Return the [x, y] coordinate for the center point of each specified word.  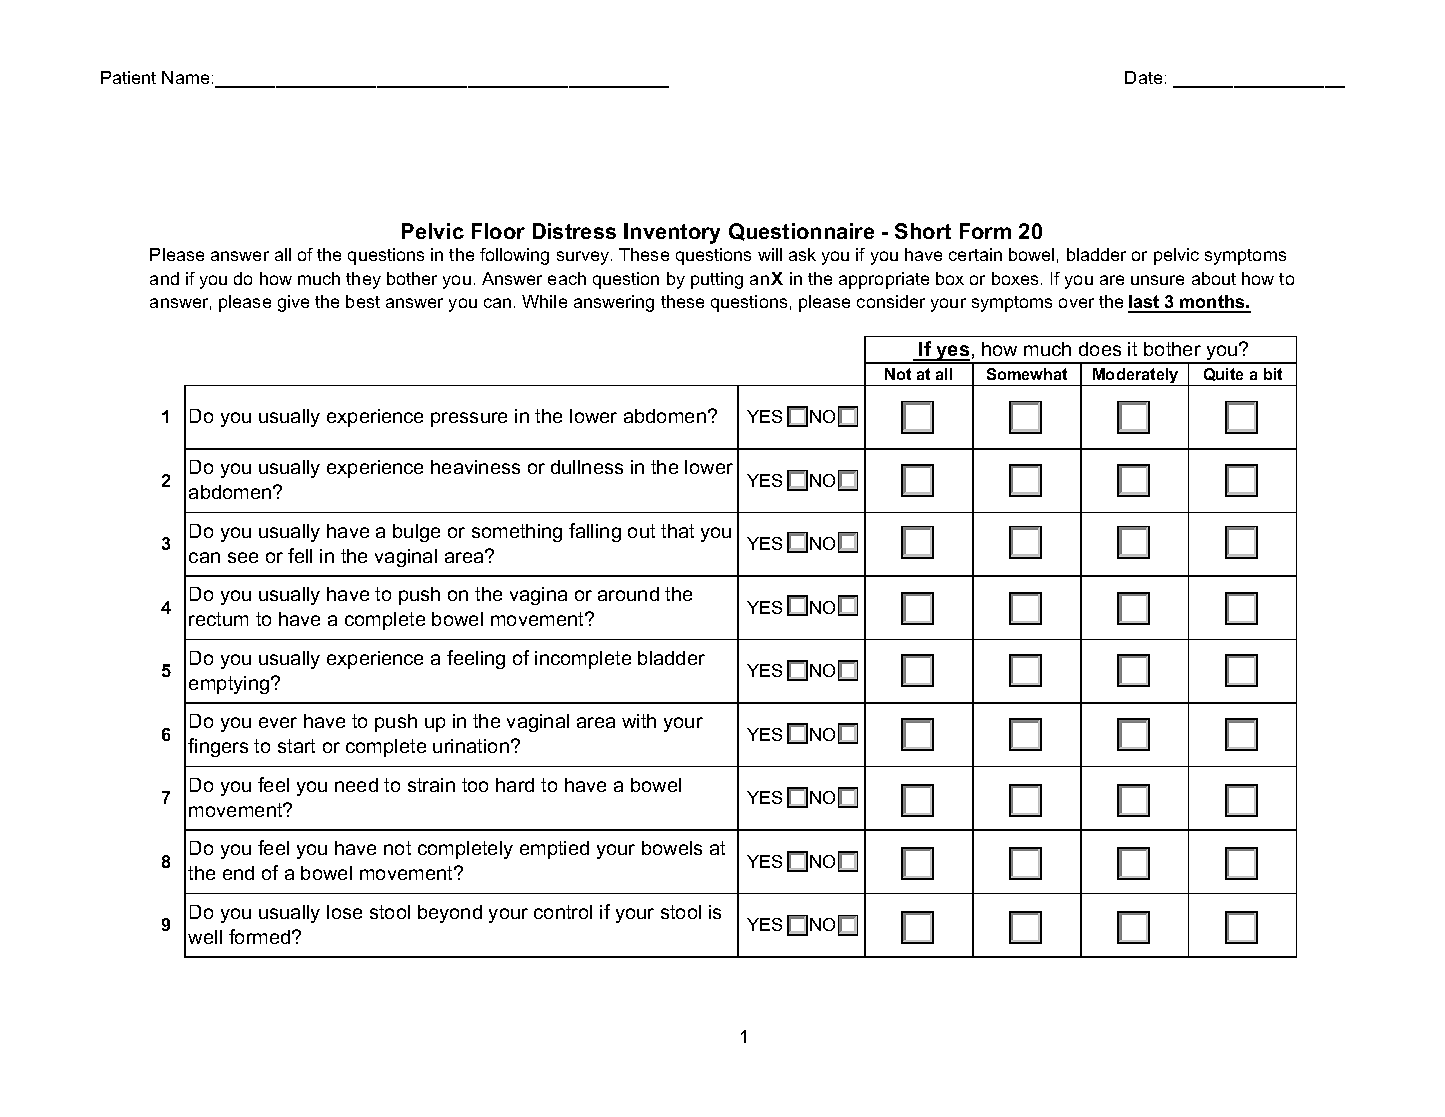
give [293, 303]
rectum [218, 619]
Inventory [672, 233]
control [563, 912]
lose [344, 912]
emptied [554, 850]
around [628, 594]
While [544, 301]
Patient [128, 77]
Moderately [1136, 377]
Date [1143, 77]
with [639, 721]
